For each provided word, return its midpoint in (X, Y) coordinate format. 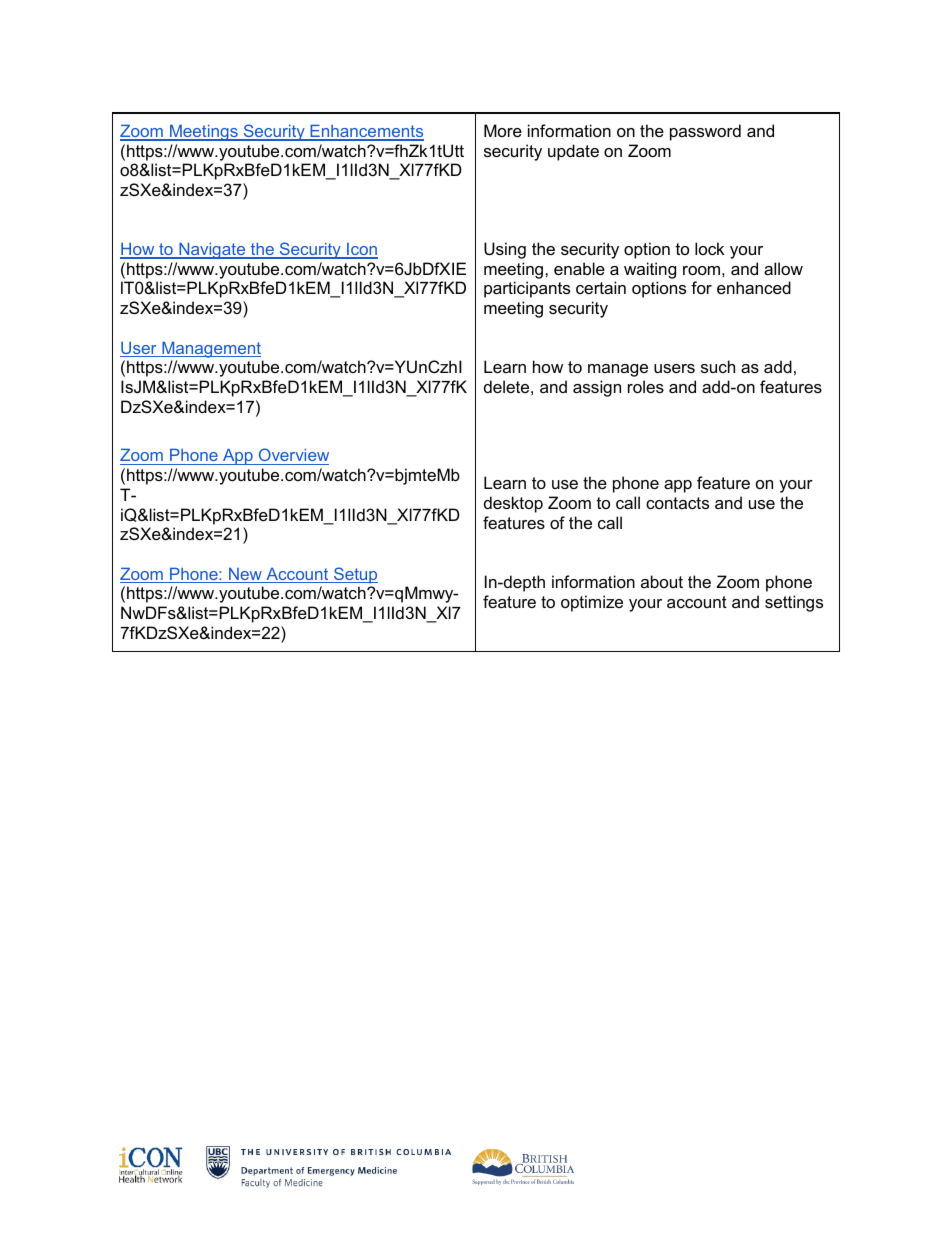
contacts (677, 503)
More (503, 130)
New (245, 575)
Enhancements (366, 132)
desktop (513, 504)
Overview (292, 456)
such (718, 366)
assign (597, 388)
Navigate (212, 251)
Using (505, 250)
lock (710, 248)
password (705, 132)
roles (646, 386)
